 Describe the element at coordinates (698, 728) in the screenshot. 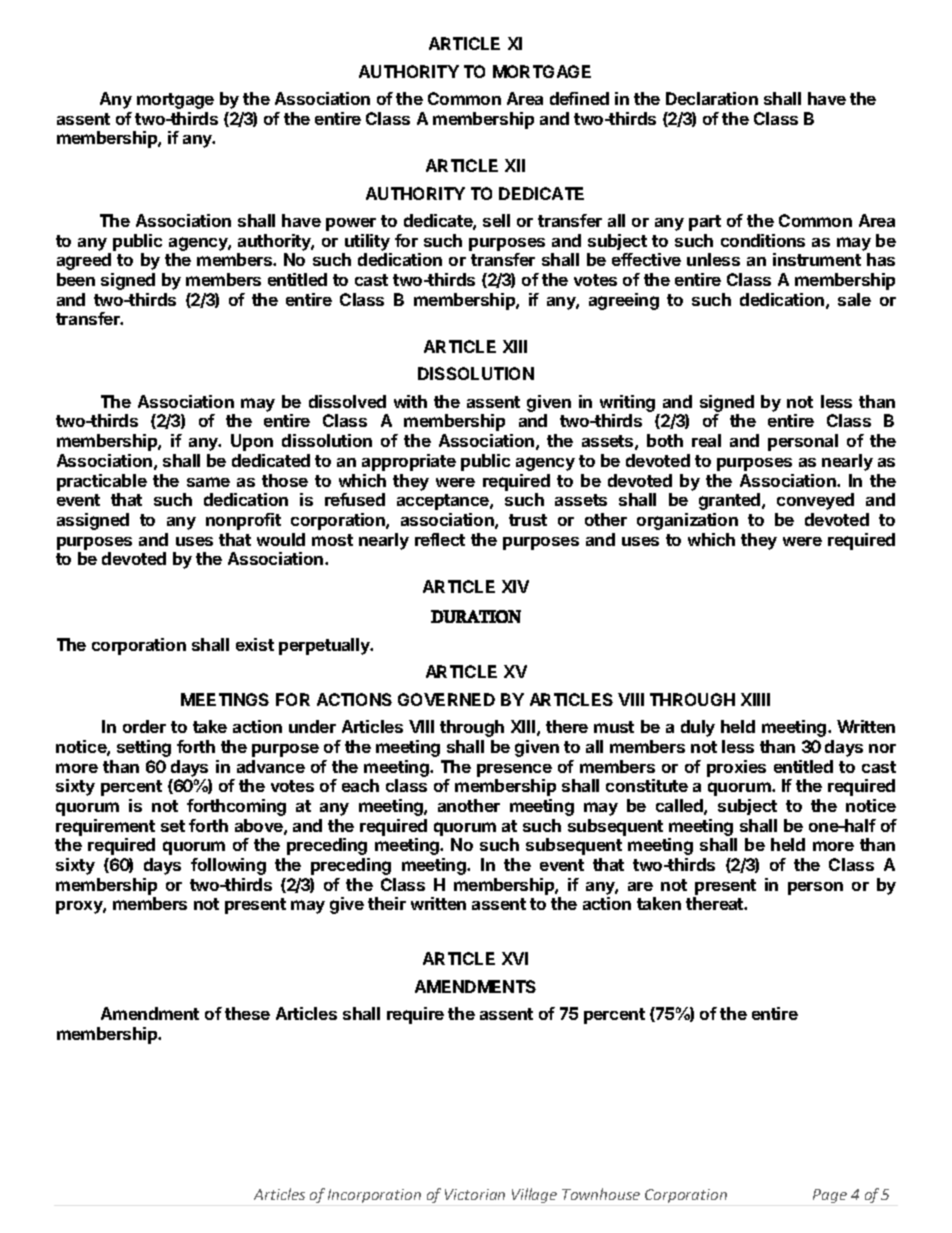

I see `duly` at that location.
